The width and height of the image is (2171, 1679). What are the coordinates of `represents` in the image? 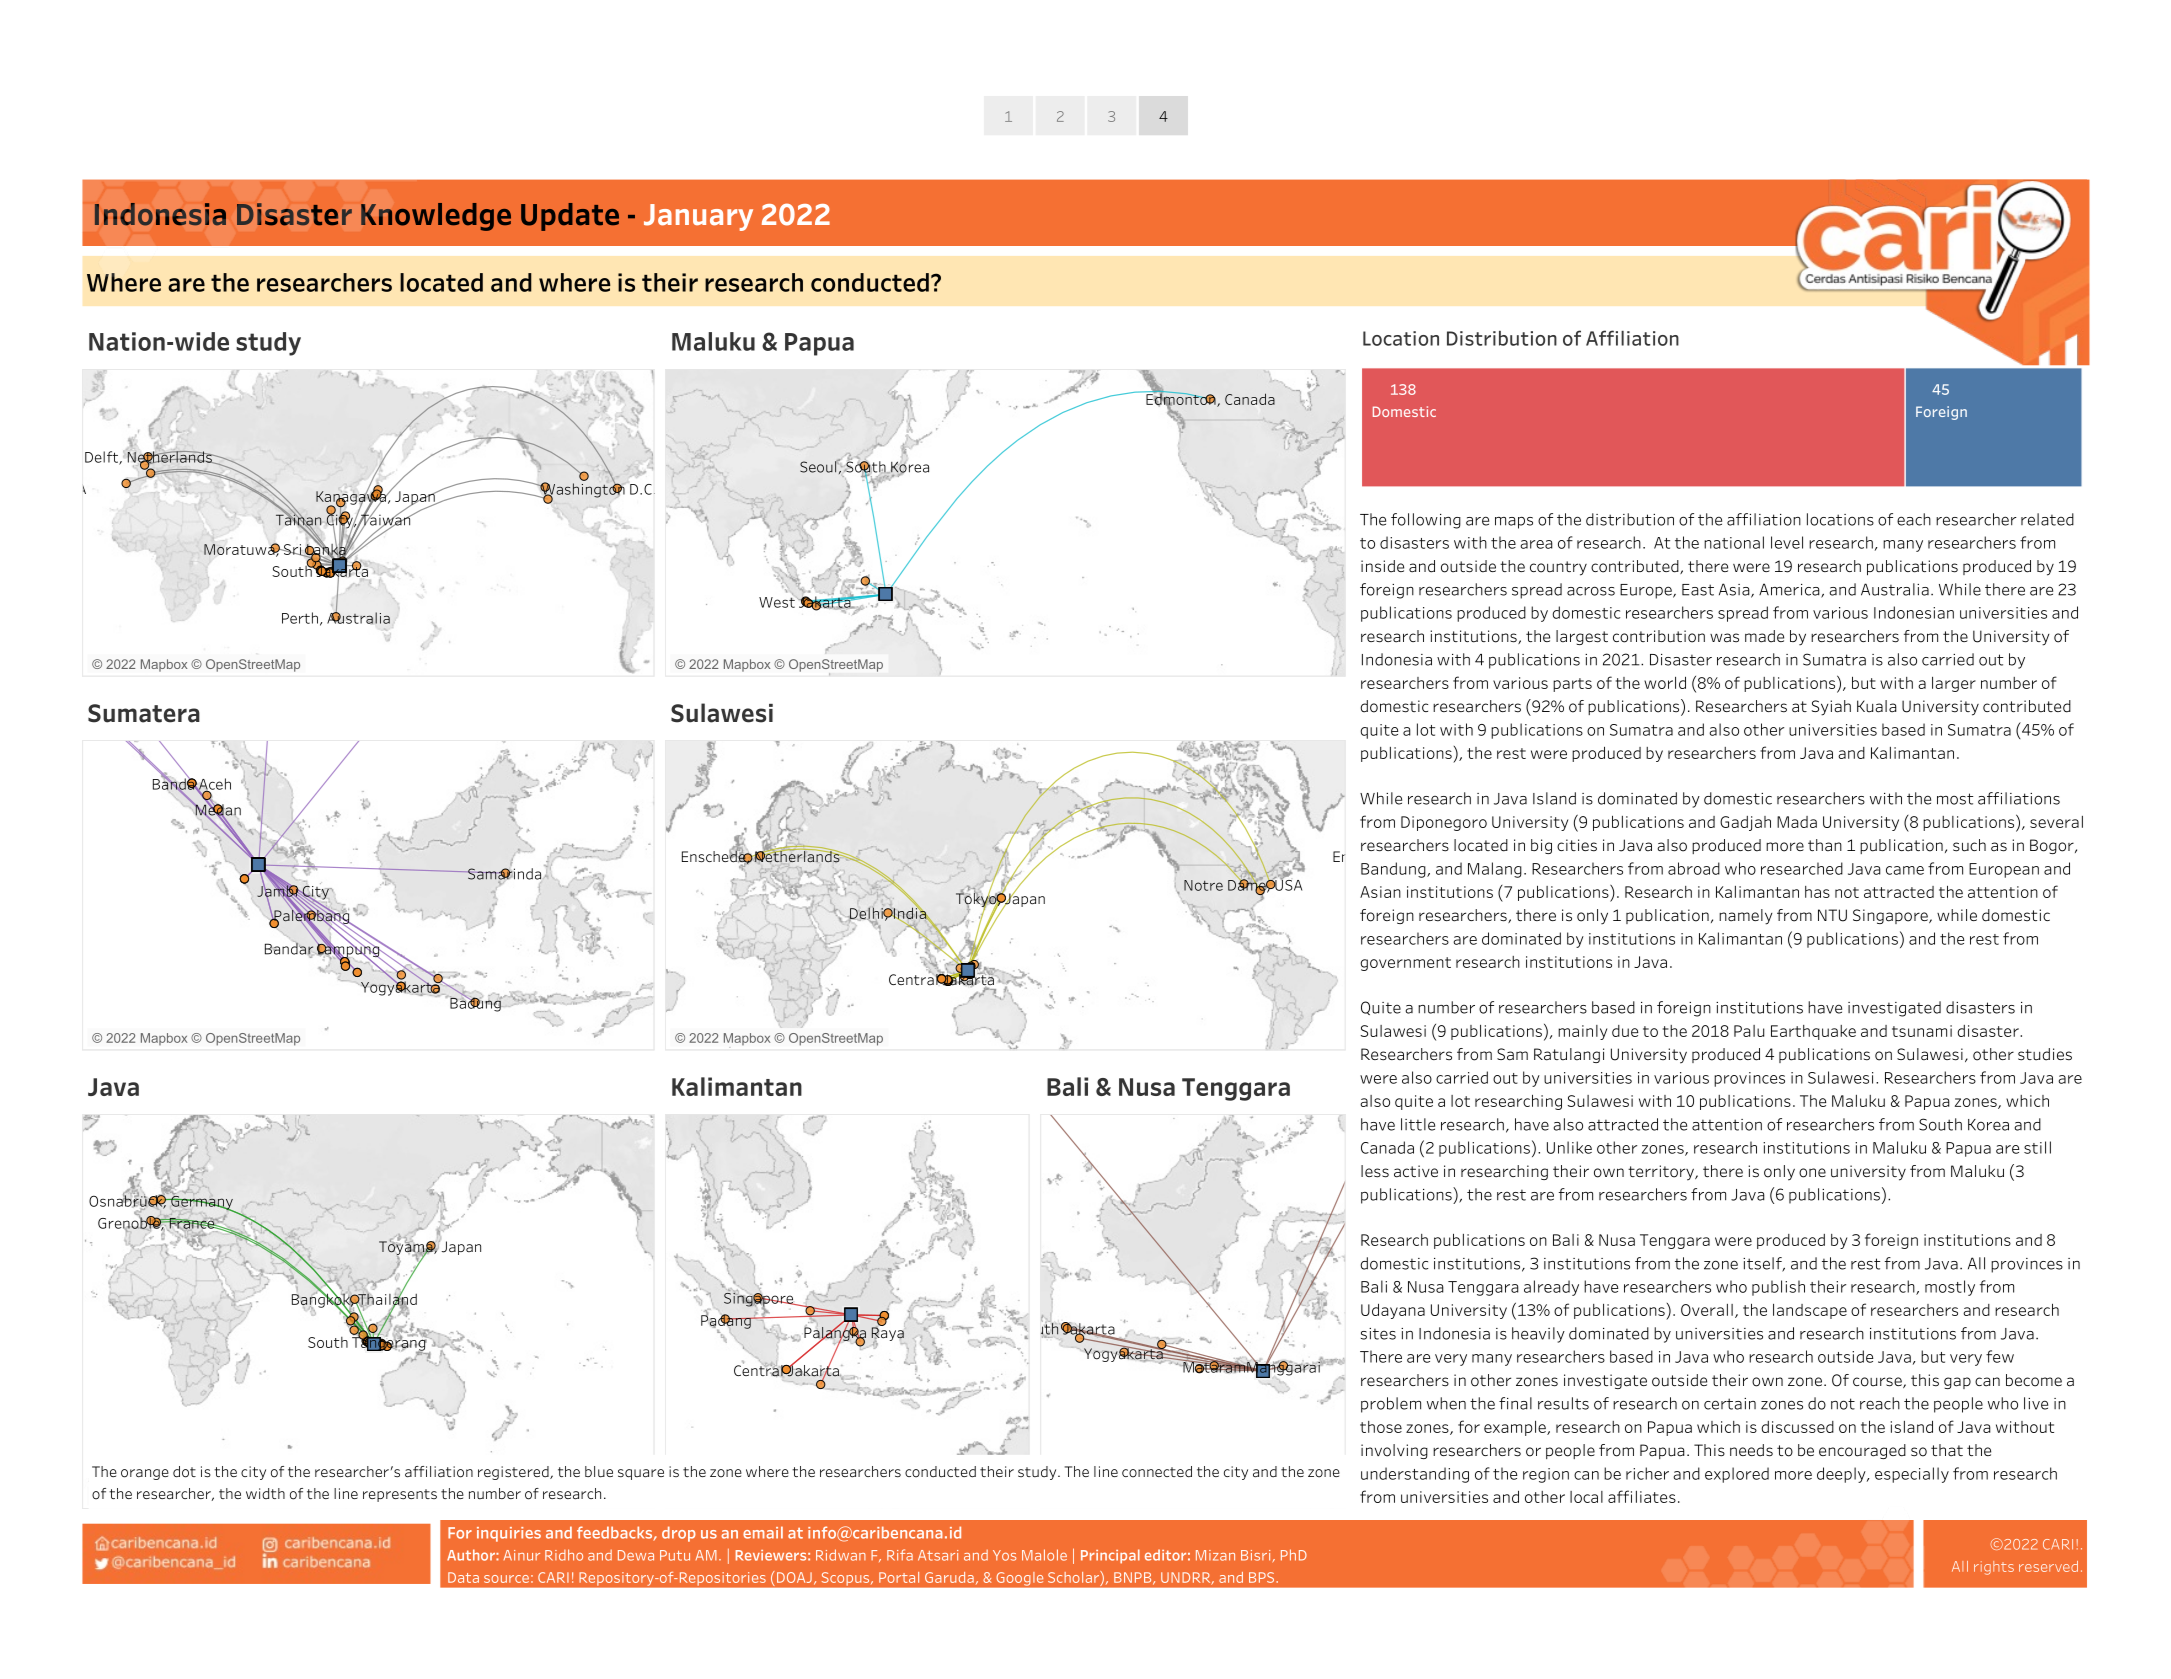 It's located at (400, 1495).
